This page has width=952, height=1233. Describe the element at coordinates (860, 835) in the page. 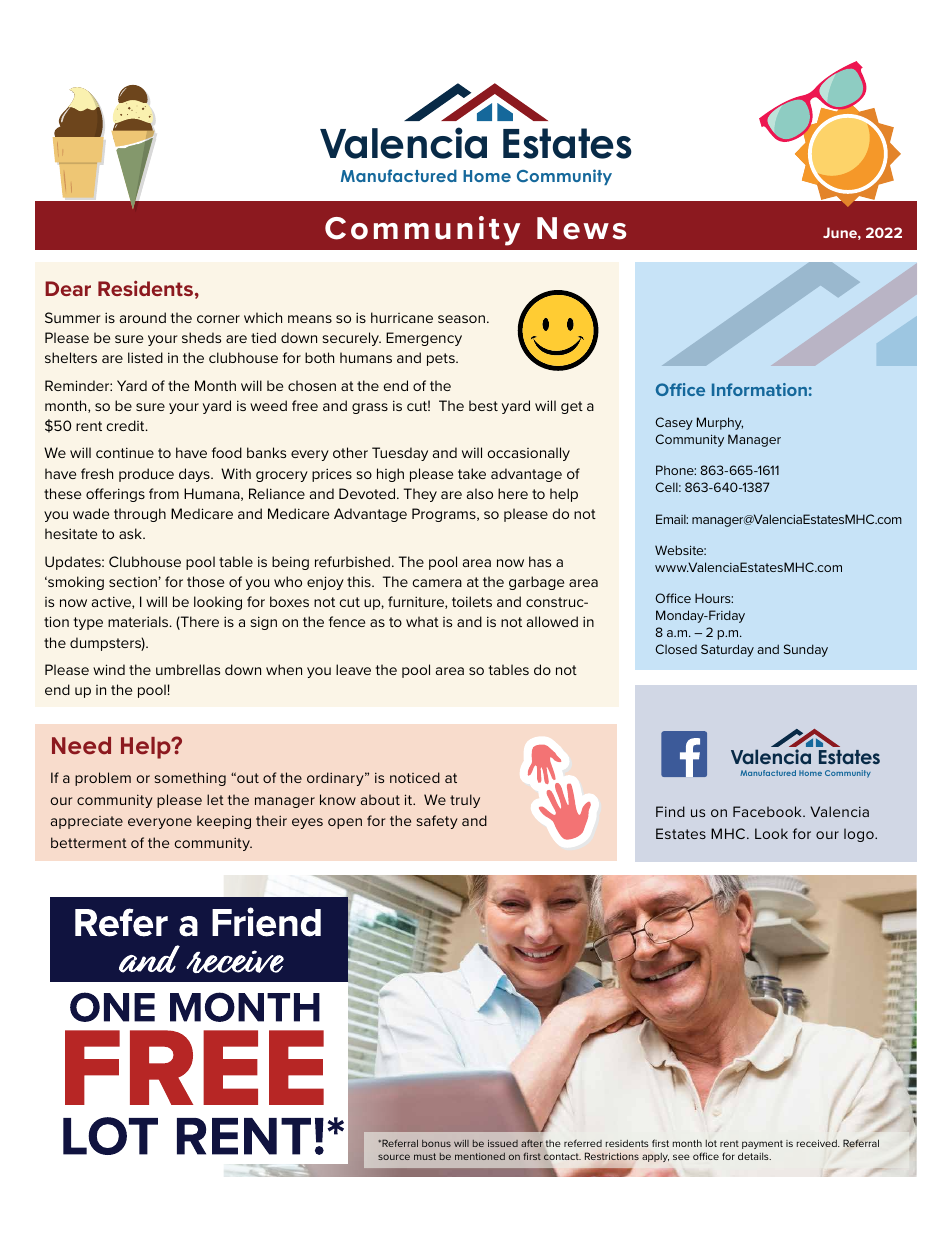

I see `logo` at that location.
